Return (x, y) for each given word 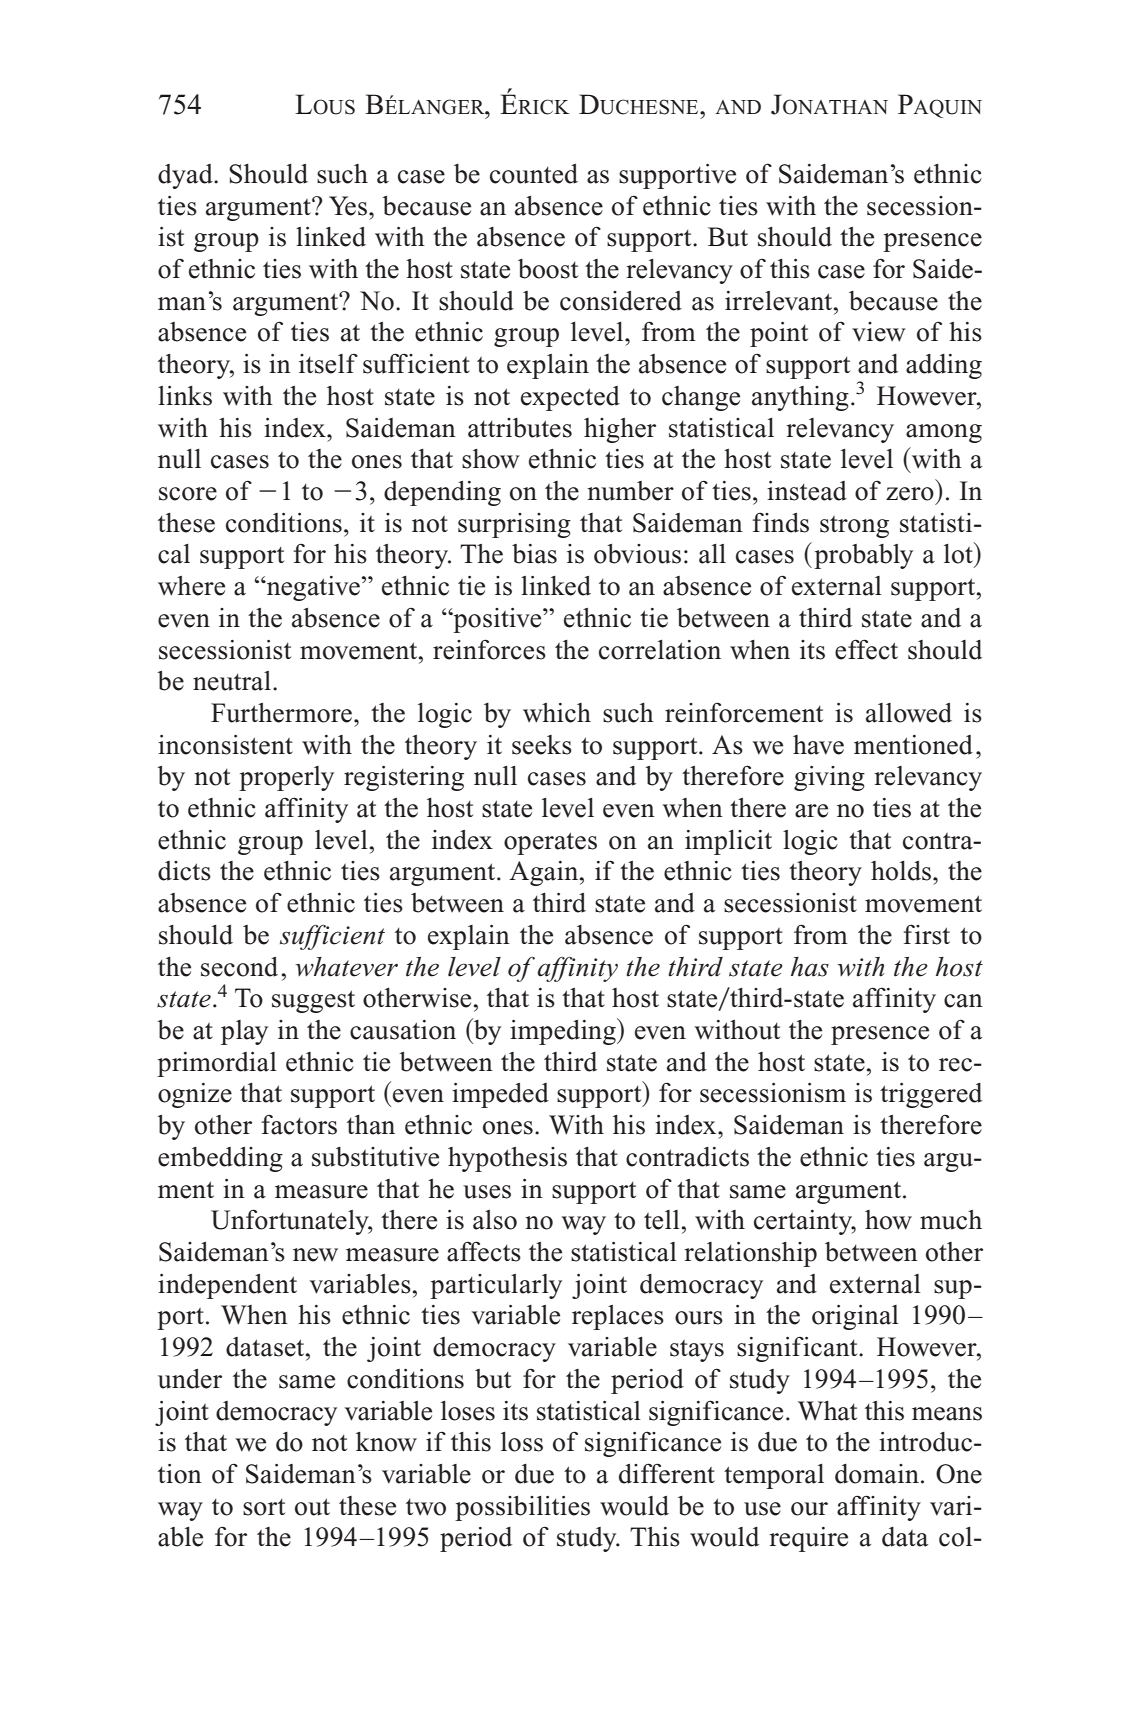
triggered (931, 1095)
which (557, 713)
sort (264, 1507)
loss (522, 1442)
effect (866, 649)
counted (534, 174)
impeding (564, 1031)
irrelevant (780, 301)
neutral (232, 681)
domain (877, 1474)
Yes (348, 206)
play (244, 1032)
